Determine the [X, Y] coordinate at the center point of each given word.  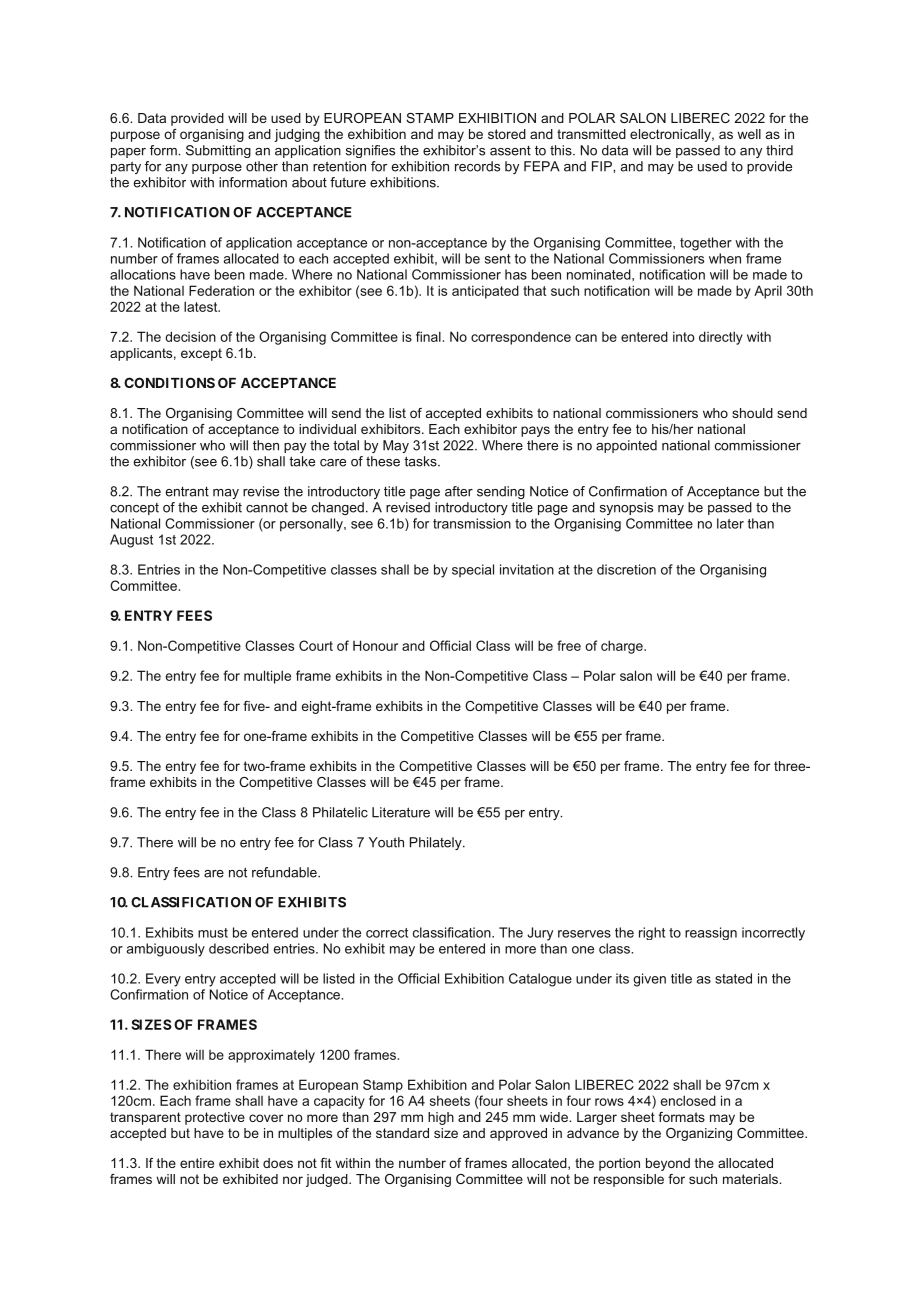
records [477, 166]
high [441, 1118]
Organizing [699, 1134]
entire [197, 1163]
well [749, 134]
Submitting [218, 151]
